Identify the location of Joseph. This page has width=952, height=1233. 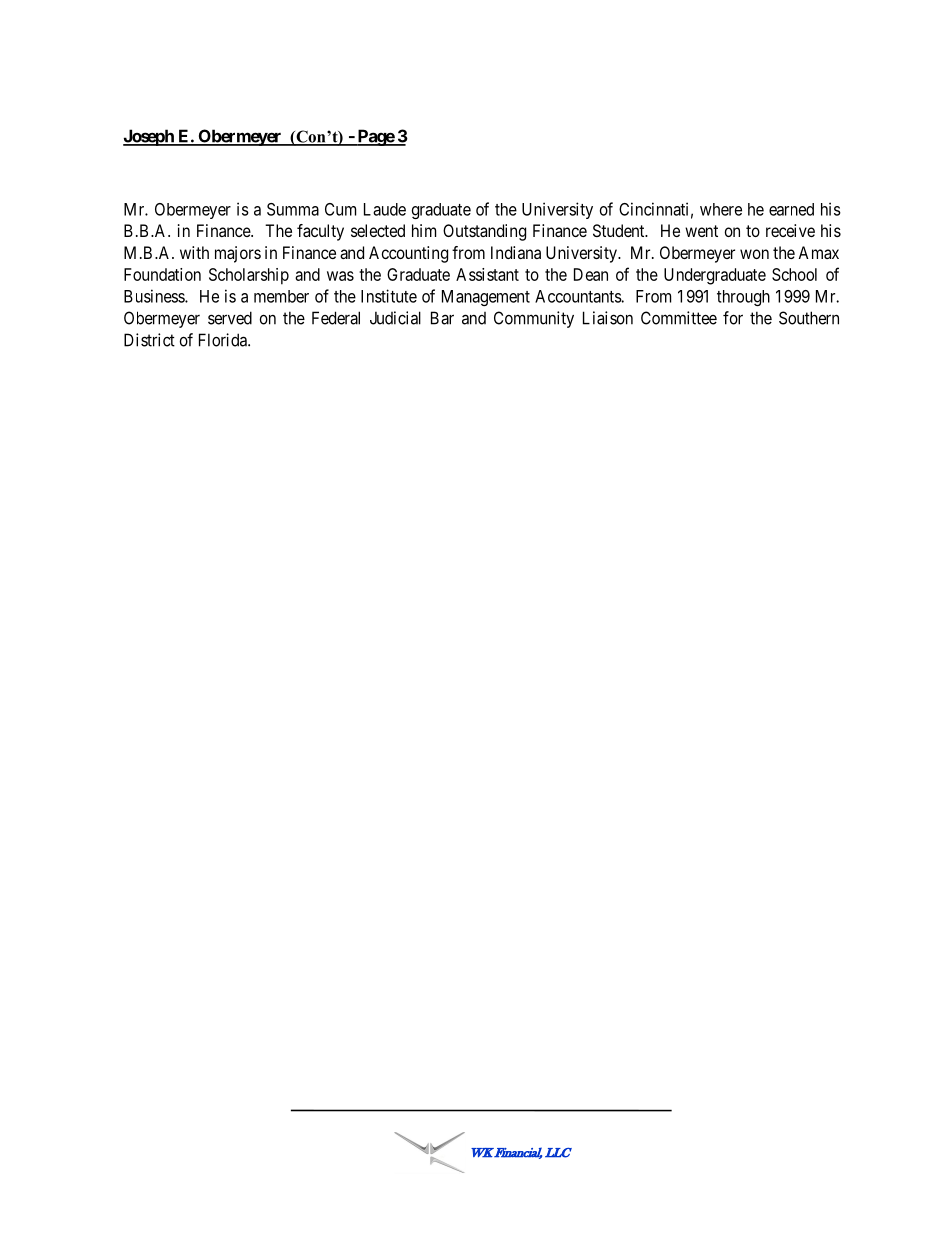
(149, 137).
